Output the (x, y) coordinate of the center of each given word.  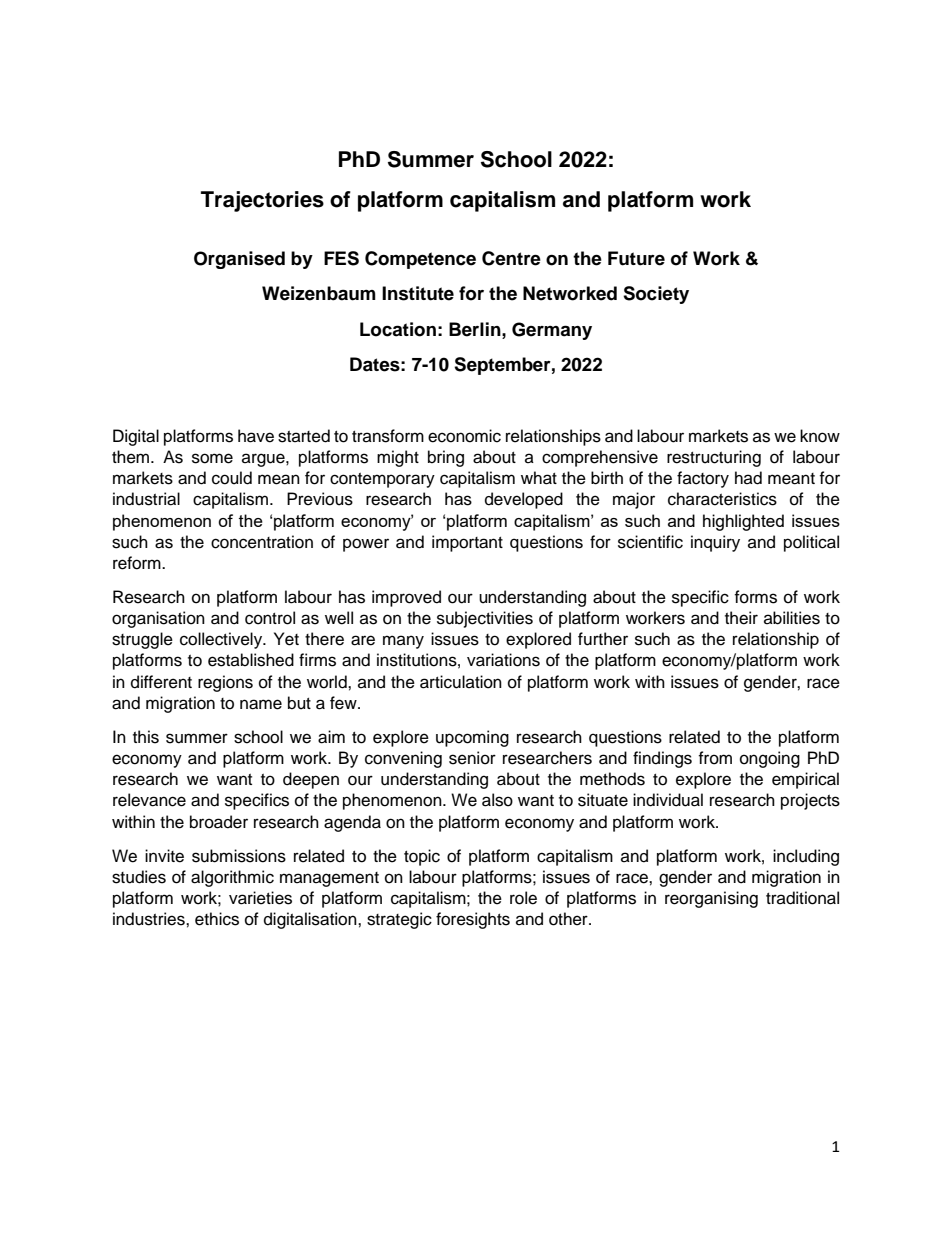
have (256, 436)
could (232, 478)
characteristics (722, 499)
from (715, 758)
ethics (217, 919)
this (146, 737)
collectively (222, 640)
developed (524, 500)
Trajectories (262, 201)
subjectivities (485, 619)
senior (472, 758)
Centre (511, 258)
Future (636, 258)
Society (656, 295)
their (741, 618)
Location (398, 329)
